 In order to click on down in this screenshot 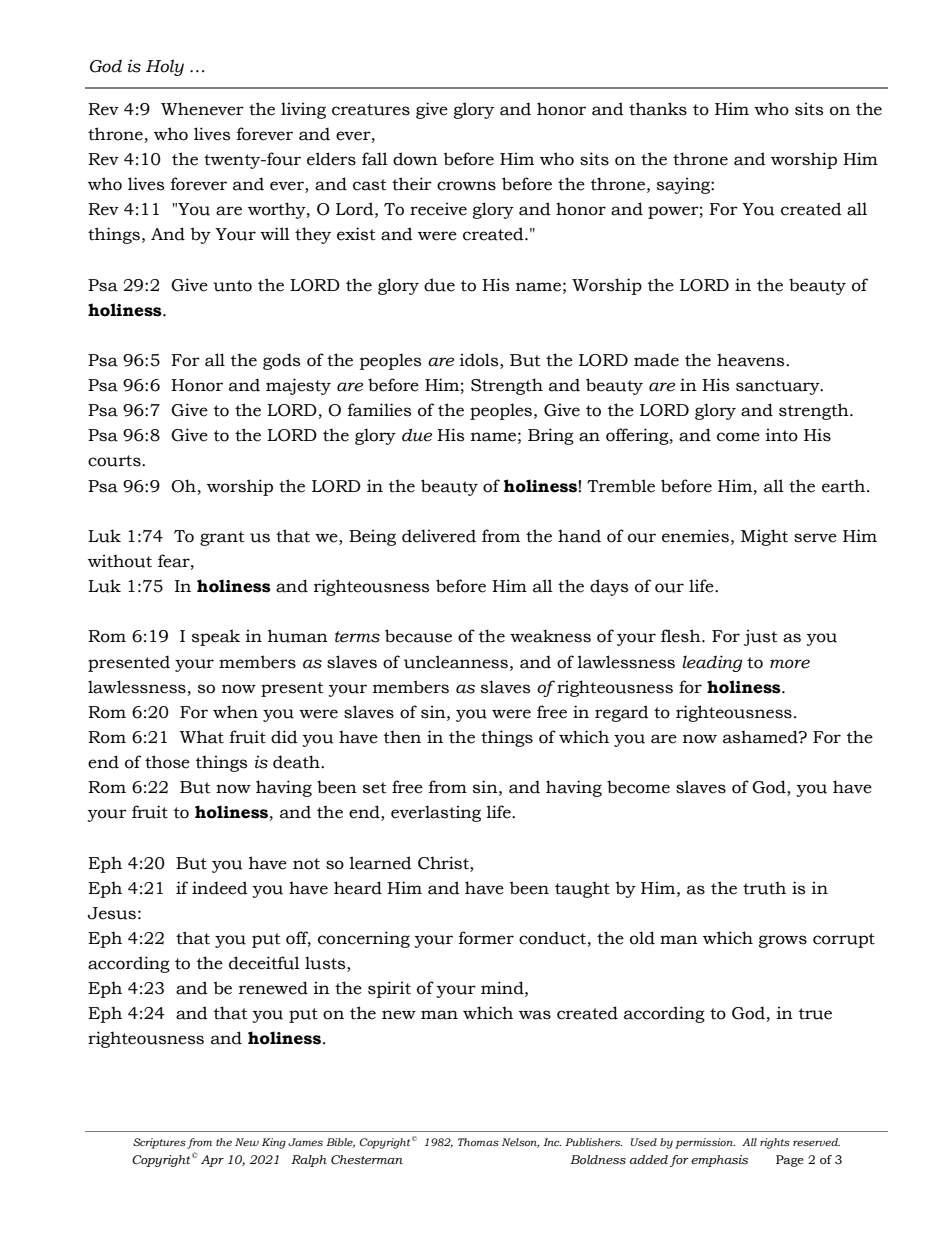, I will do `click(415, 159)`.
